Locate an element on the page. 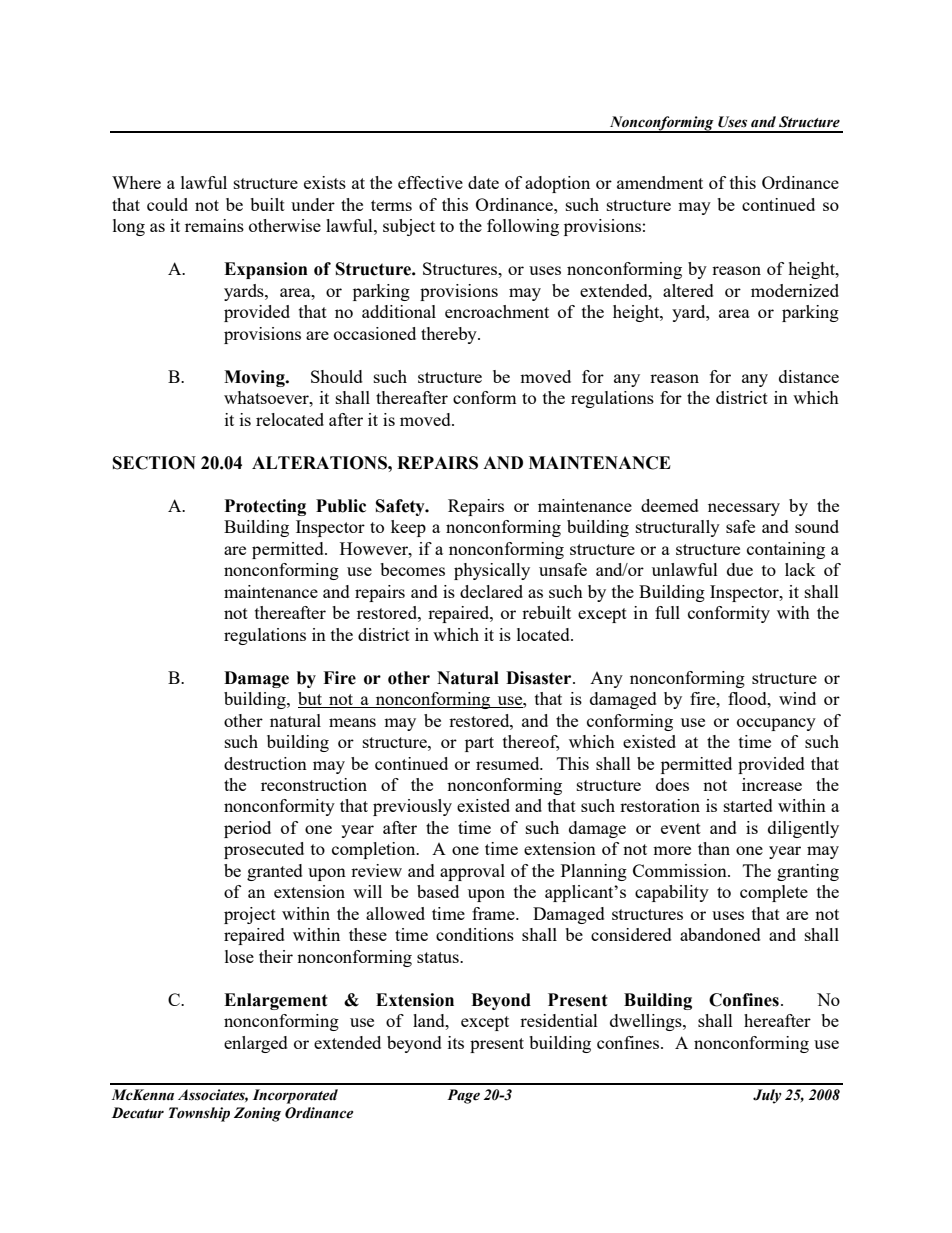 This page has height=1233, width=952. date is located at coordinates (483, 182).
